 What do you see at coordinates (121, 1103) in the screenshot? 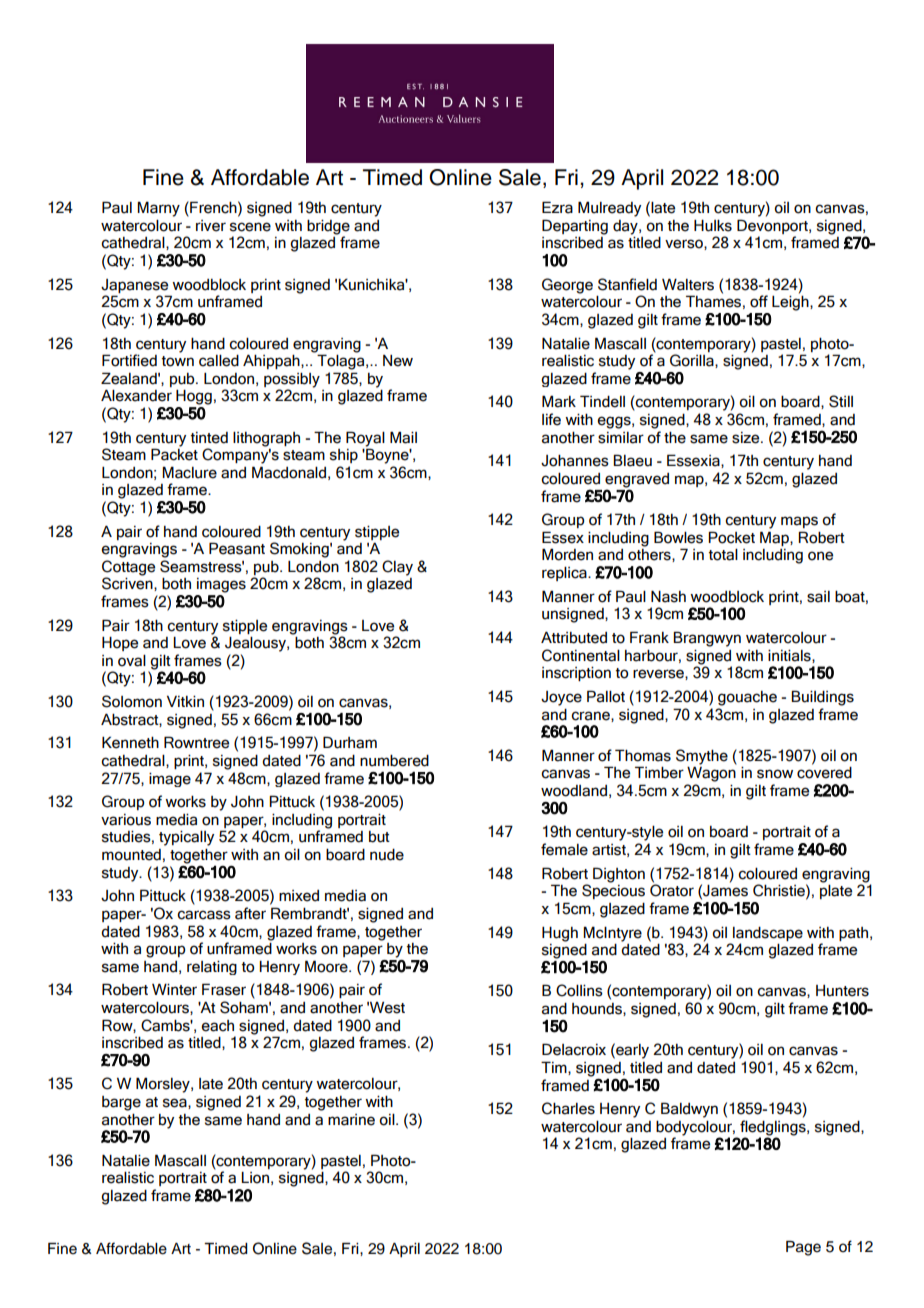
I see `barge` at bounding box center [121, 1103].
